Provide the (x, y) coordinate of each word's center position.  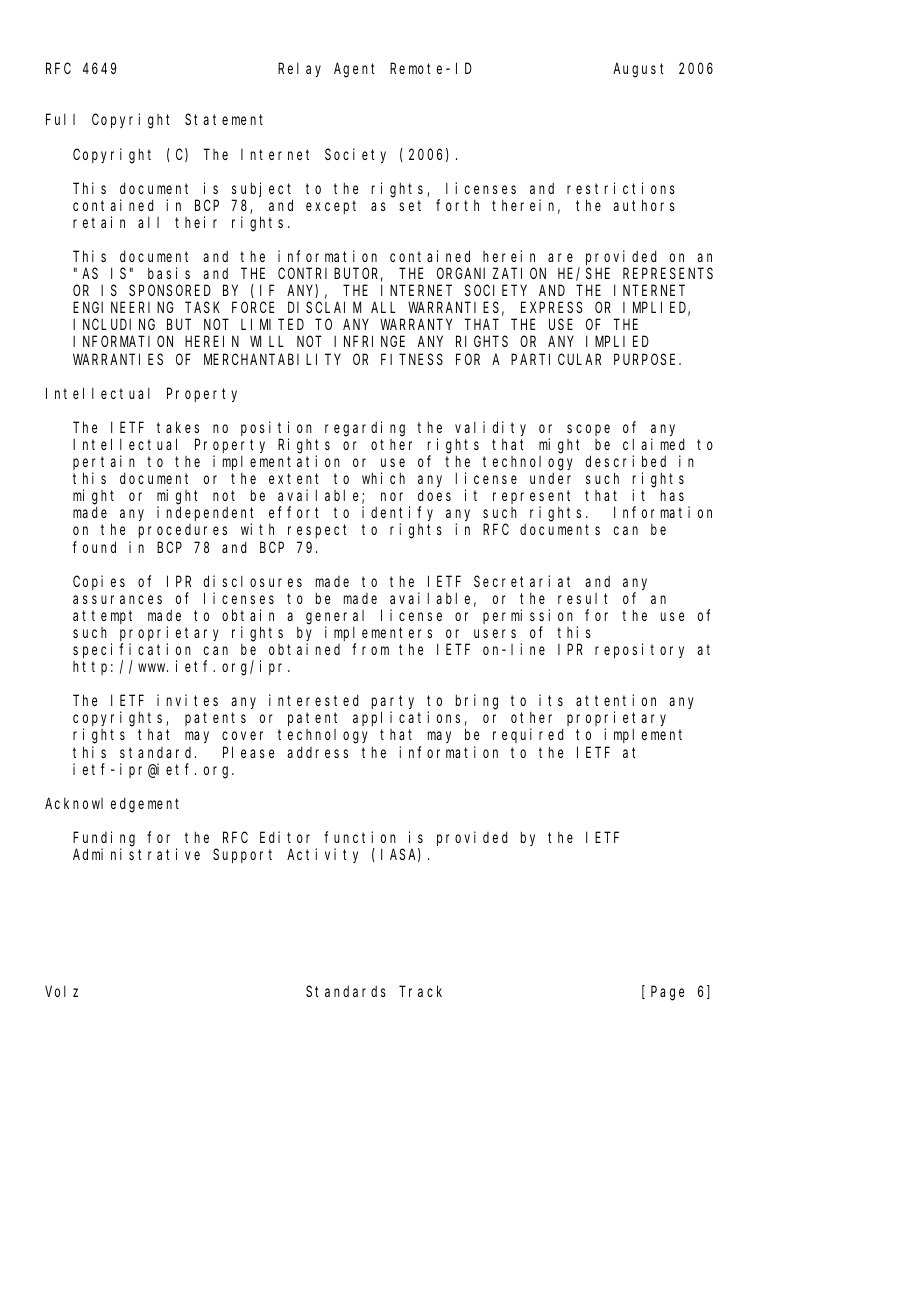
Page (667, 993)
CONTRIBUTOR (330, 275)
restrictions (621, 188)
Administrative (136, 854)
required (528, 735)
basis (169, 273)
